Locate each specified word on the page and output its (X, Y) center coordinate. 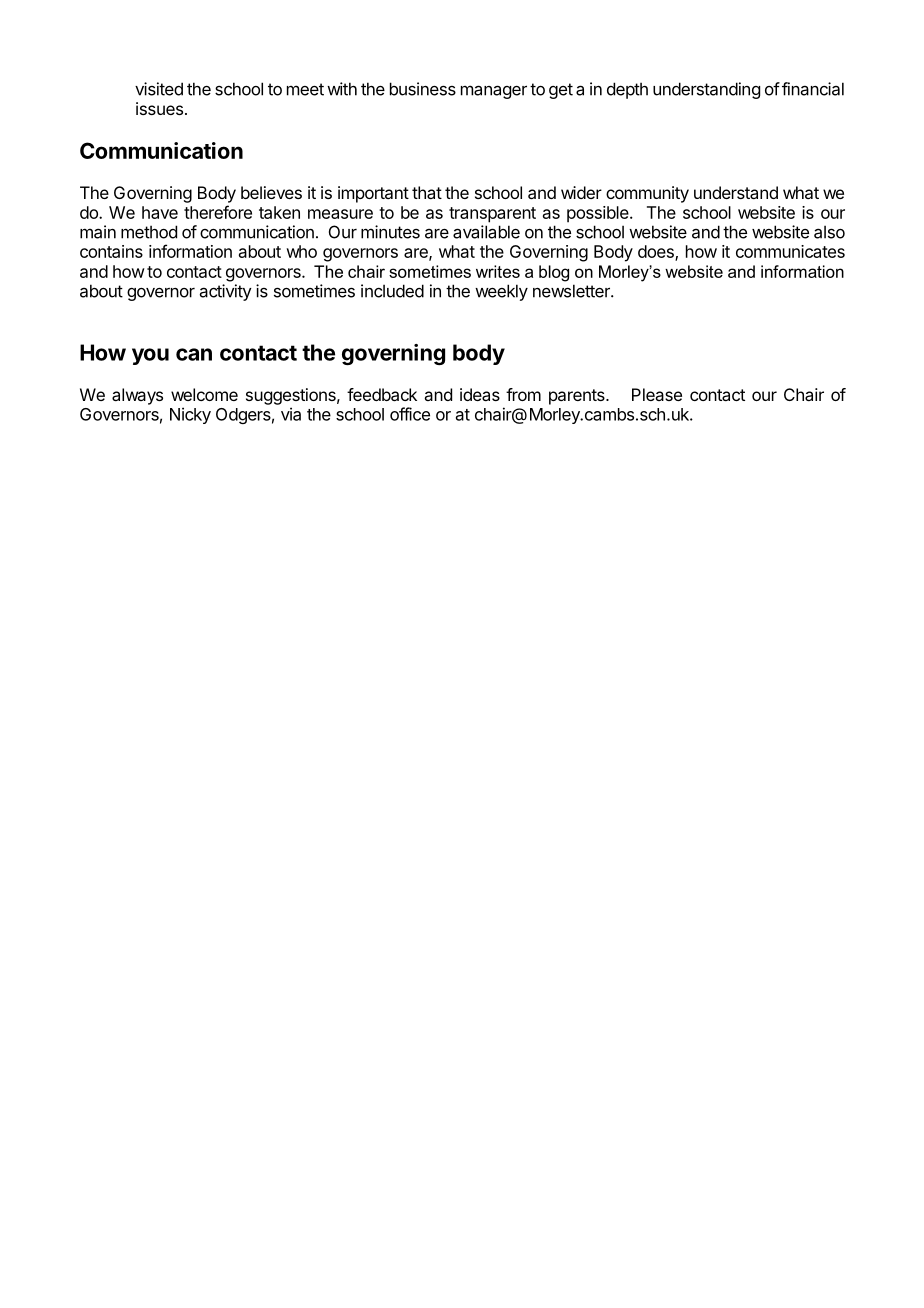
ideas (480, 394)
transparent (492, 215)
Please (657, 394)
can (194, 354)
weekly (501, 292)
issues (159, 108)
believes (271, 192)
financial (813, 89)
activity (226, 292)
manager (494, 92)
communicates (790, 251)
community (647, 194)
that (427, 192)
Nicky (190, 415)
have (160, 212)
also (829, 232)
